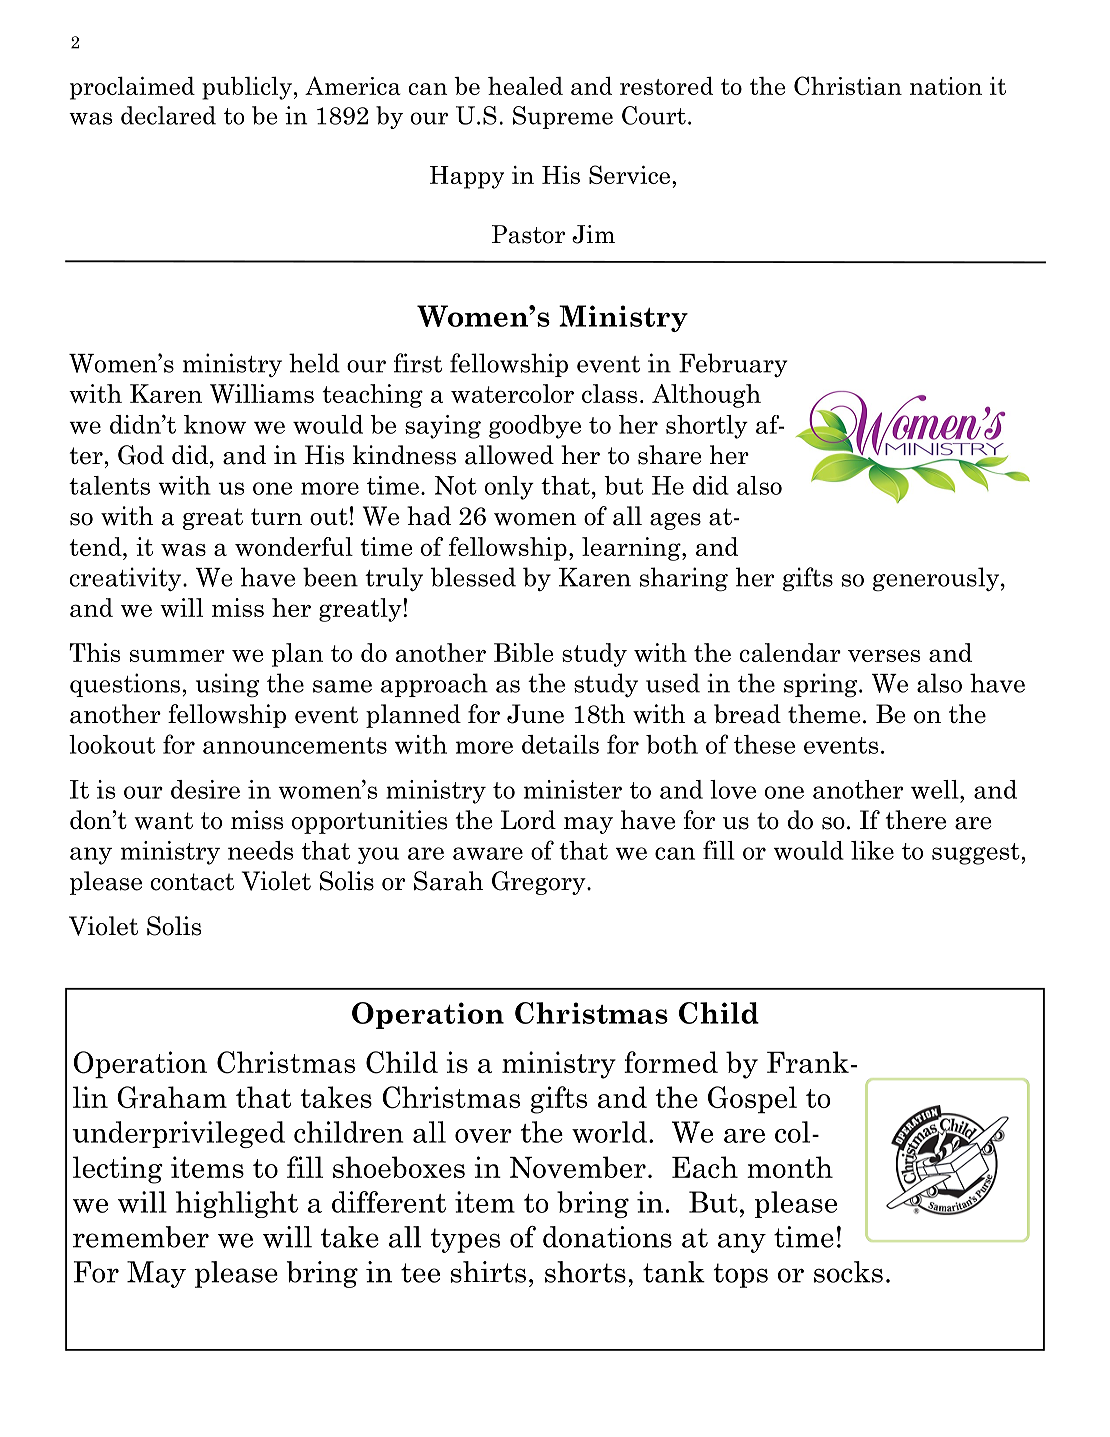 The image size is (1110, 1437). What do you see at coordinates (848, 1272) in the page?
I see `socks` at bounding box center [848, 1272].
